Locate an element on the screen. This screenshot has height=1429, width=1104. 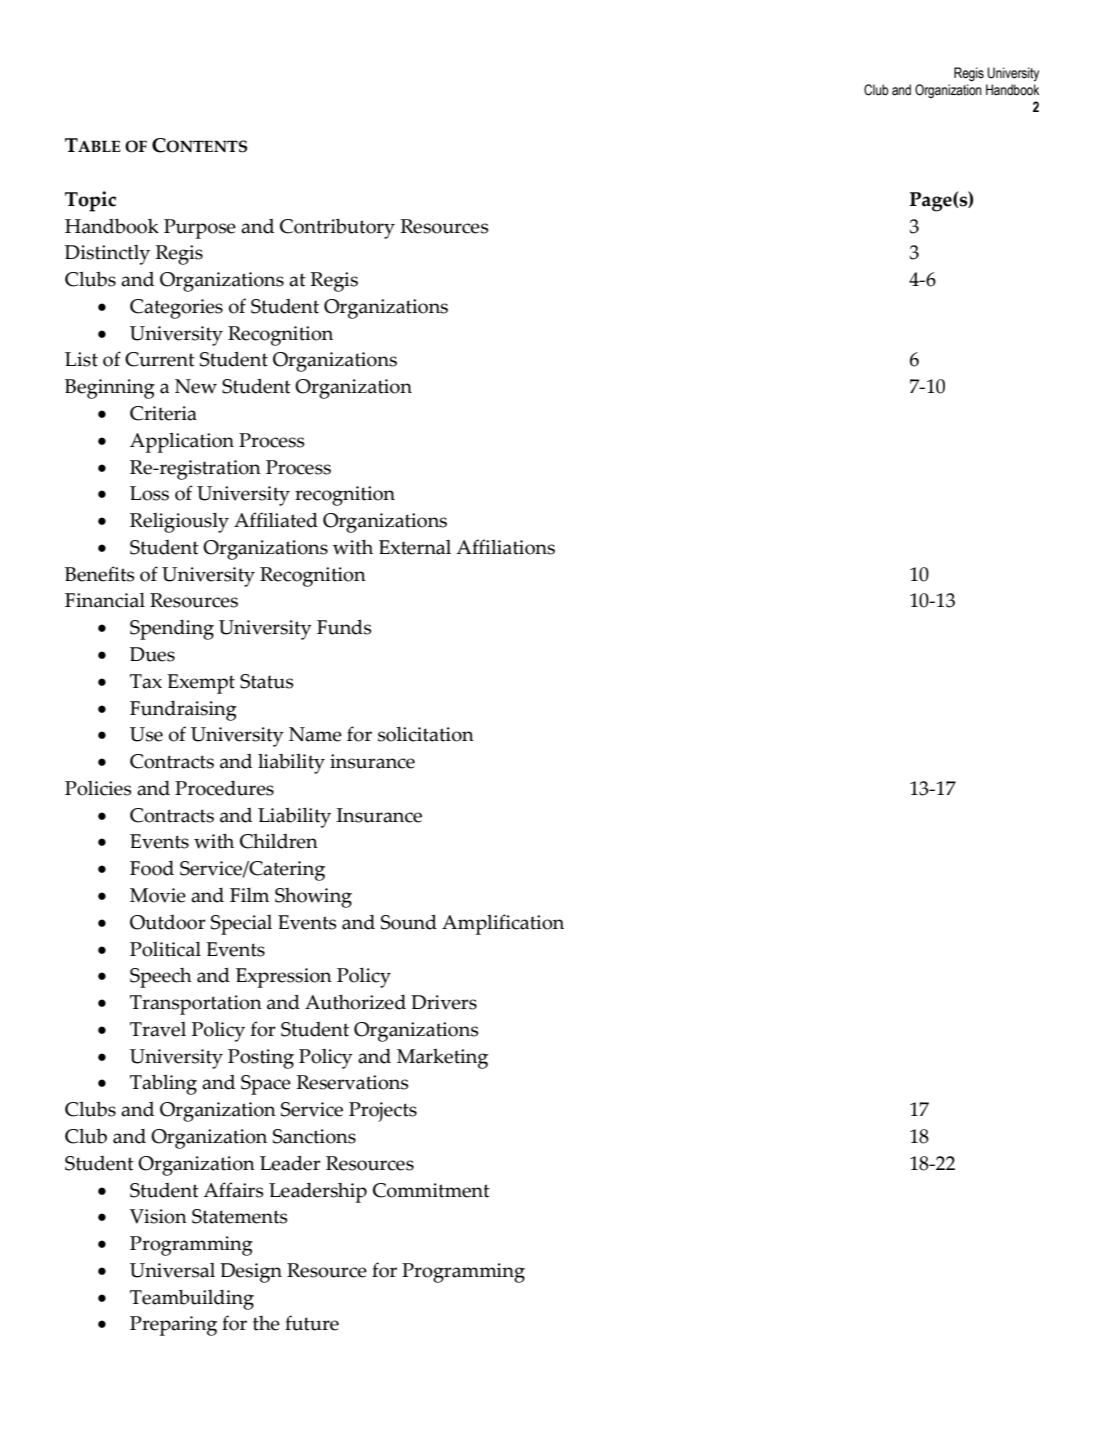
future is located at coordinates (312, 1323).
